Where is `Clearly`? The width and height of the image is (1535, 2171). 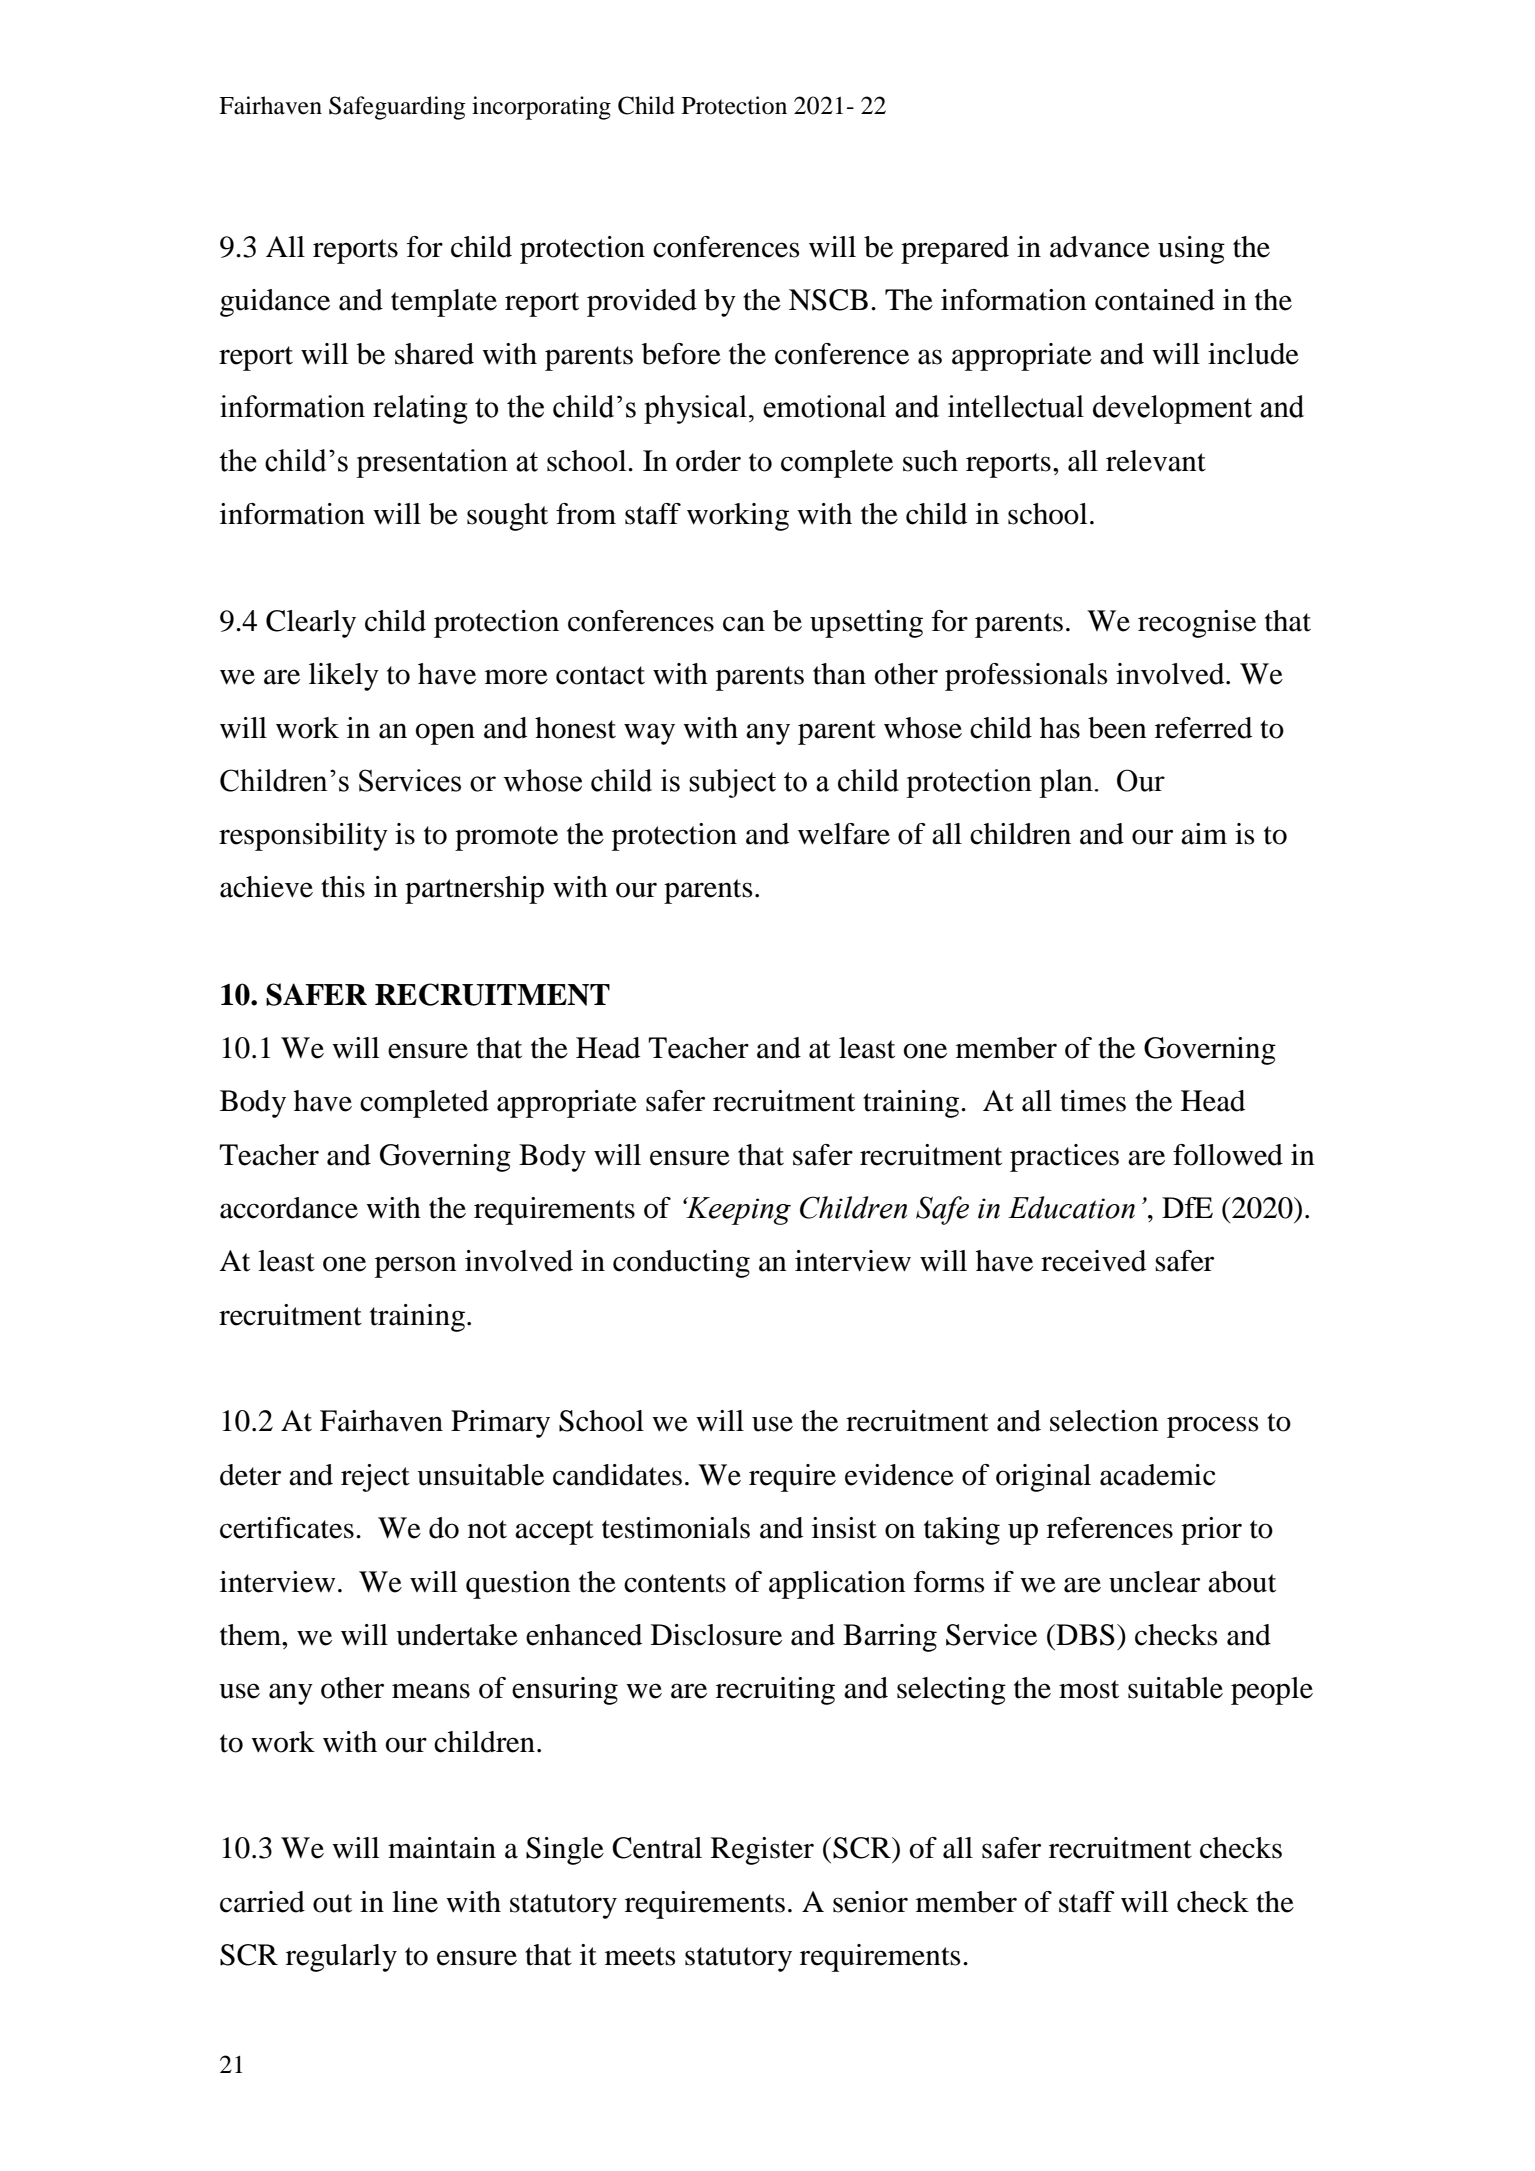 Clearly is located at coordinates (311, 624).
